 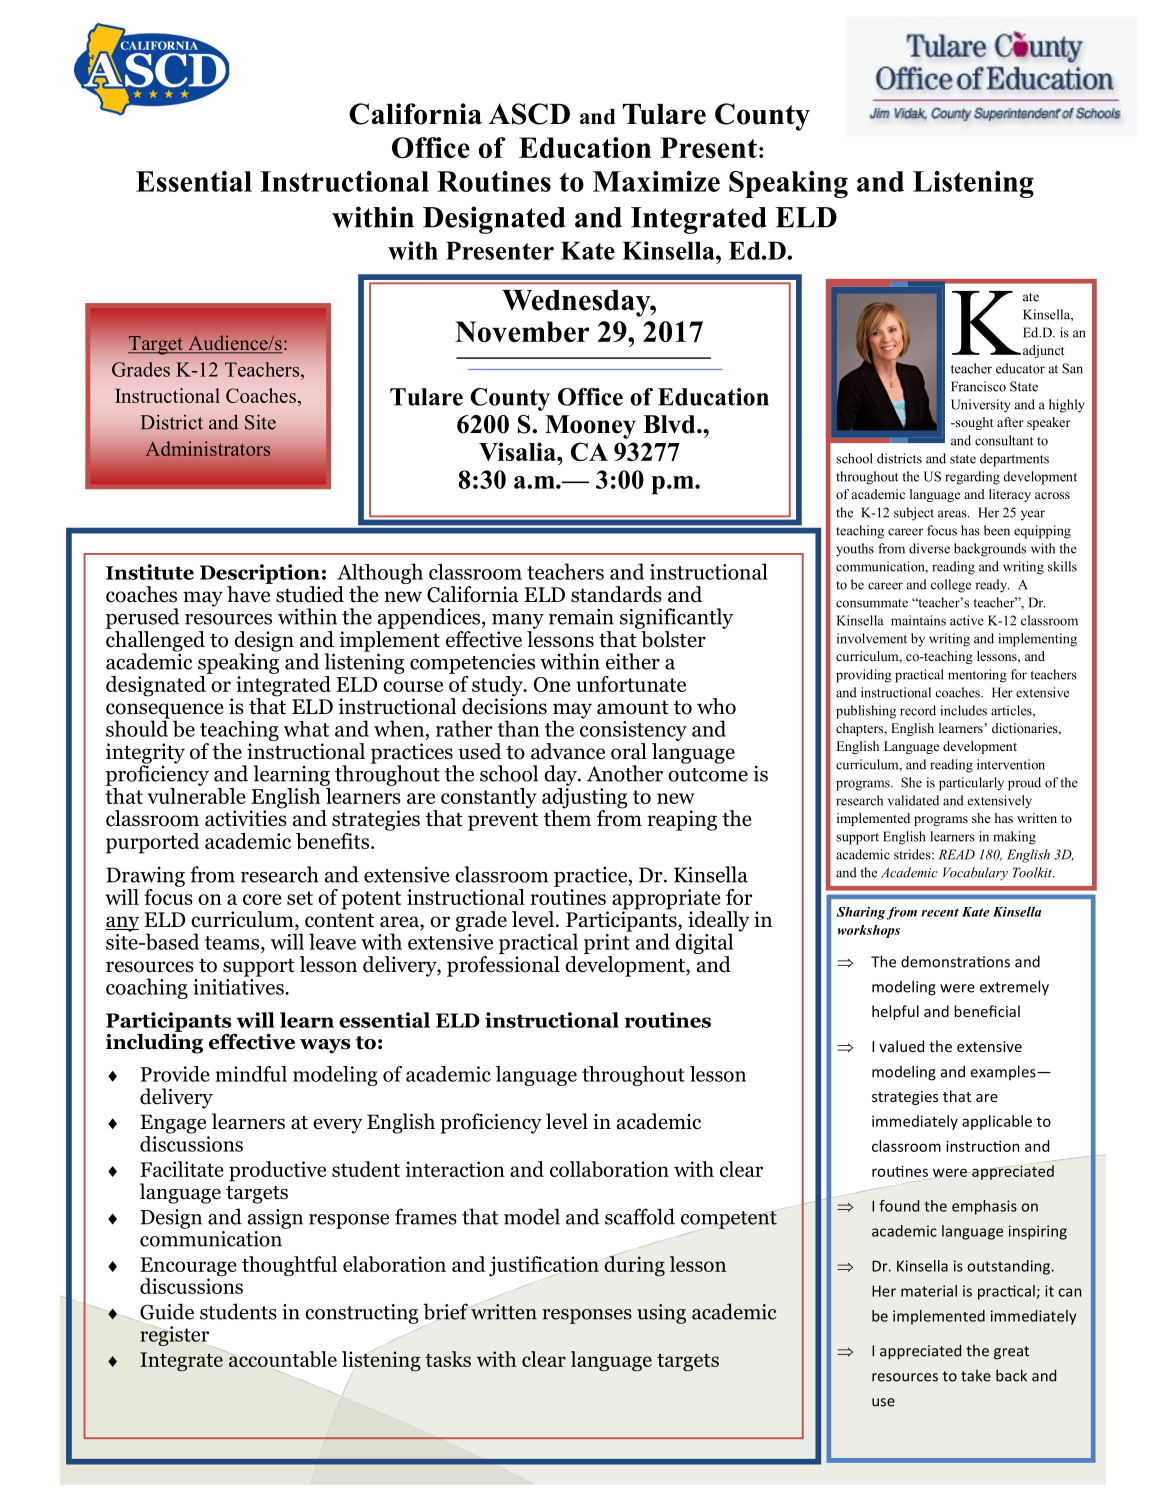 What do you see at coordinates (625, 773) in the page?
I see `Another` at bounding box center [625, 773].
